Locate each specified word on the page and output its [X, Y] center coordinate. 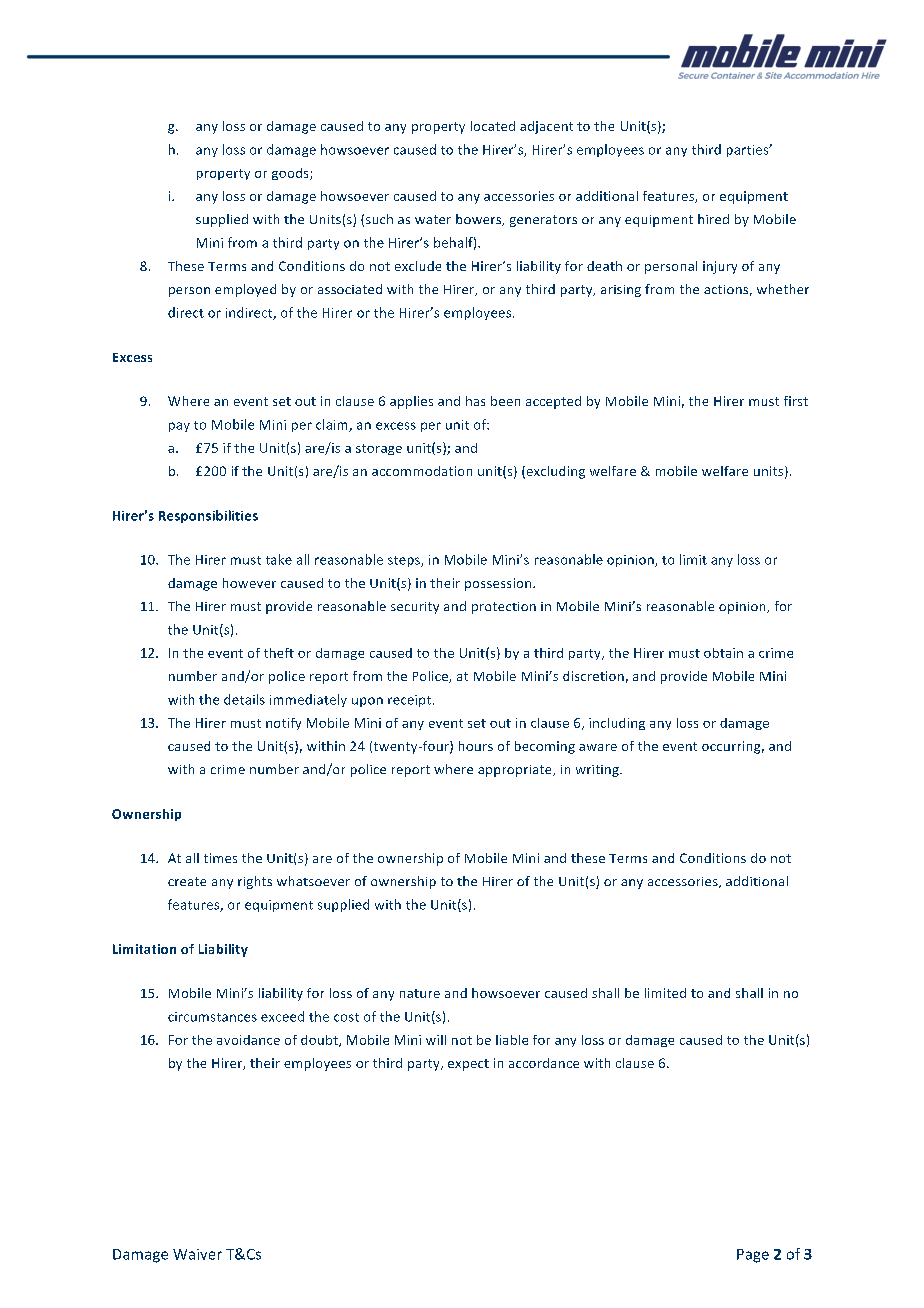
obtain [723, 653]
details [244, 699]
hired [713, 219]
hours [476, 746]
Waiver [197, 1254]
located [493, 126]
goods [291, 174]
